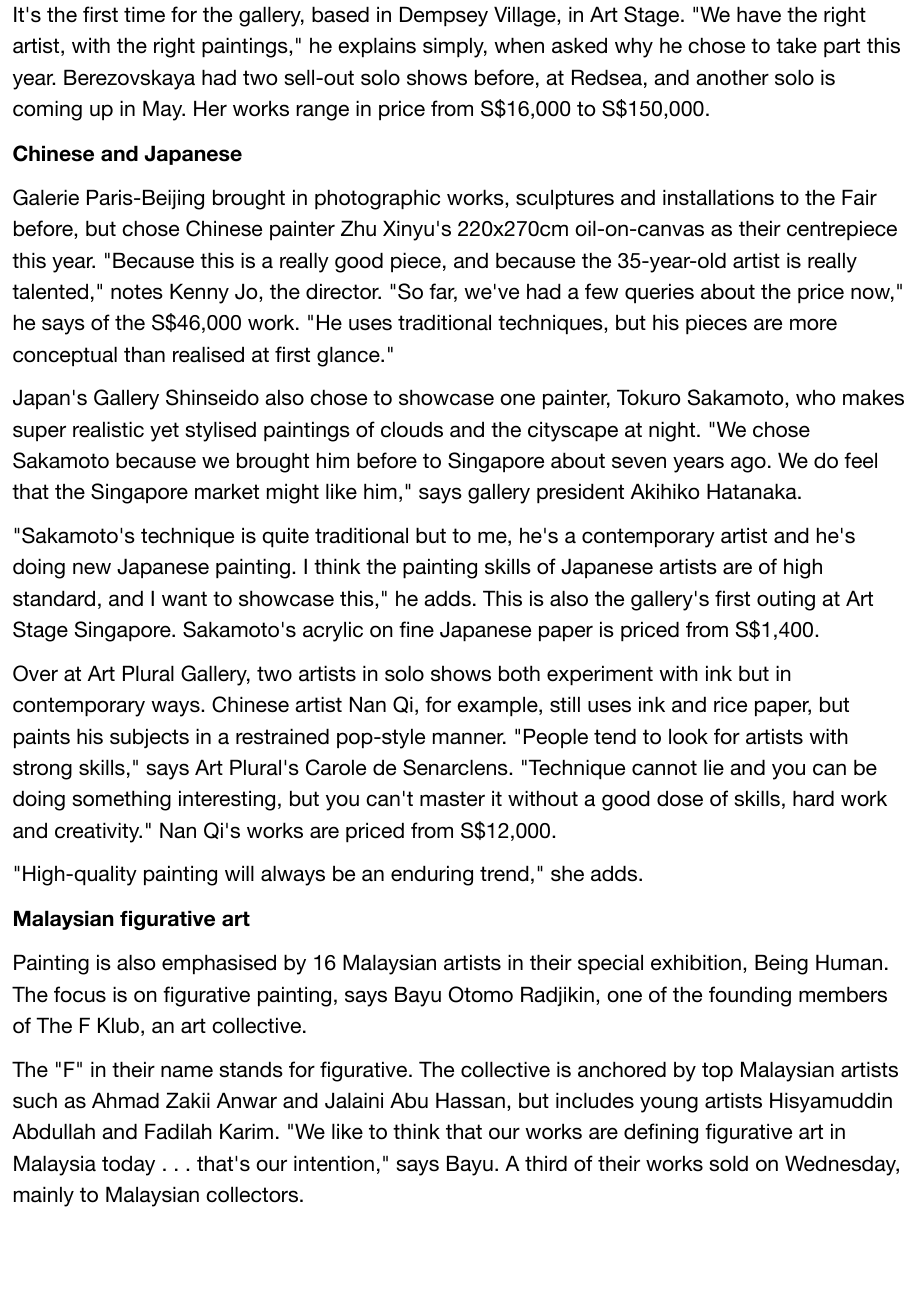 The width and height of the document is (924, 1294). Describe the element at coordinates (444, 16) in the document. I see `Dempsey` at that location.
